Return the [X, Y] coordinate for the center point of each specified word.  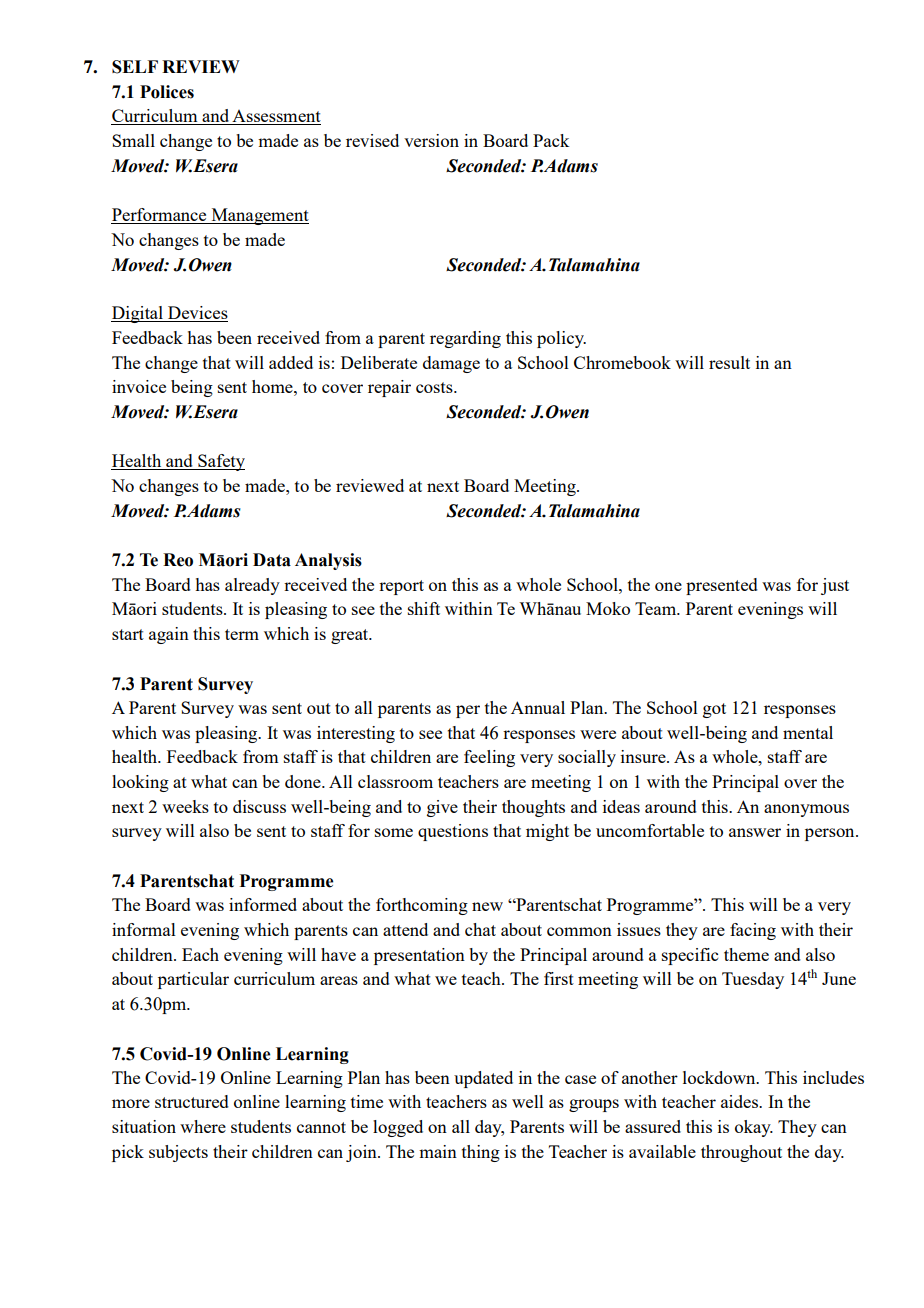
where [203, 1126]
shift [424, 608]
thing [481, 1153]
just [835, 586]
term [242, 634]
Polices [167, 92]
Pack [551, 140]
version [431, 140]
